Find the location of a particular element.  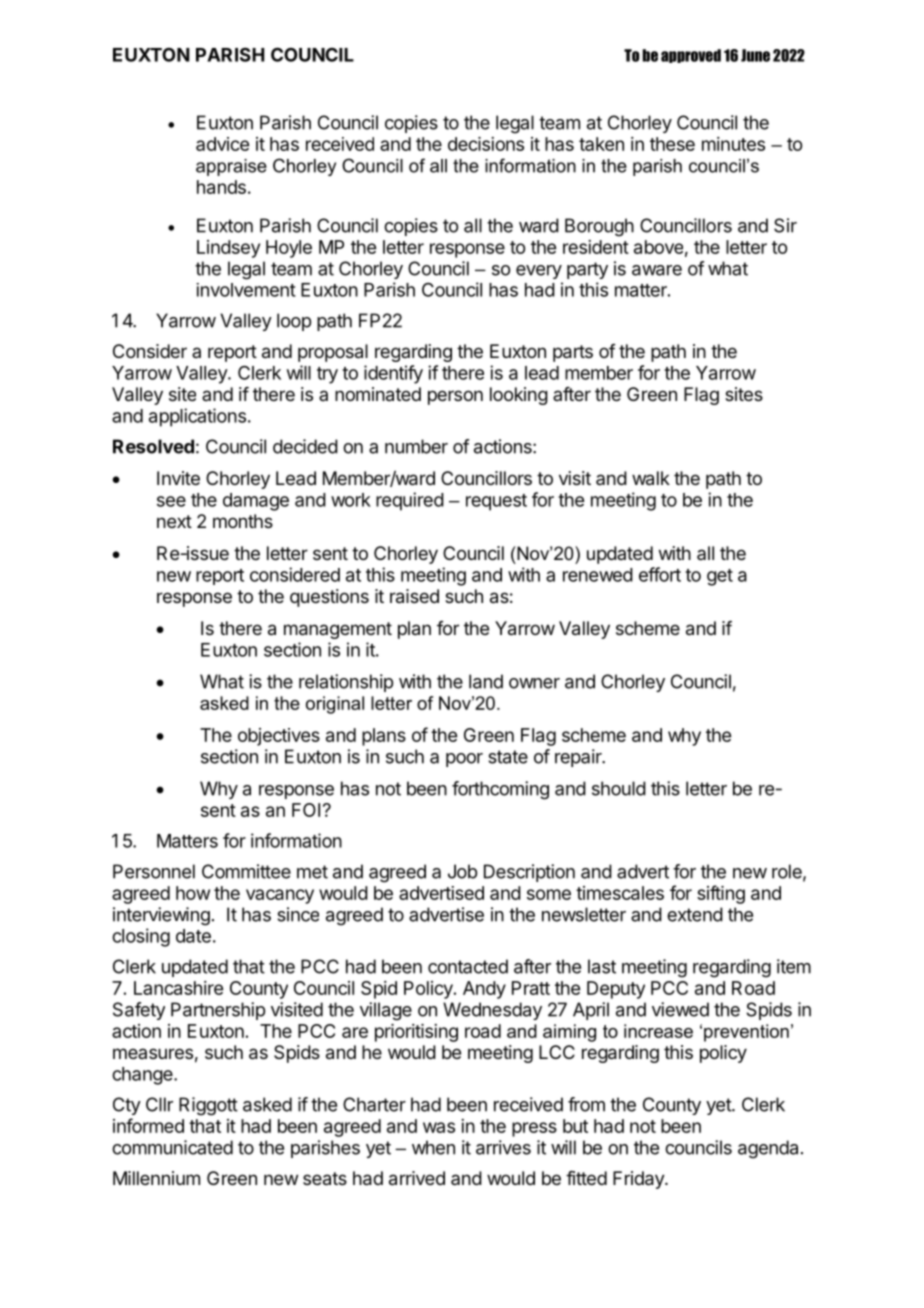

request is located at coordinates (496, 502).
